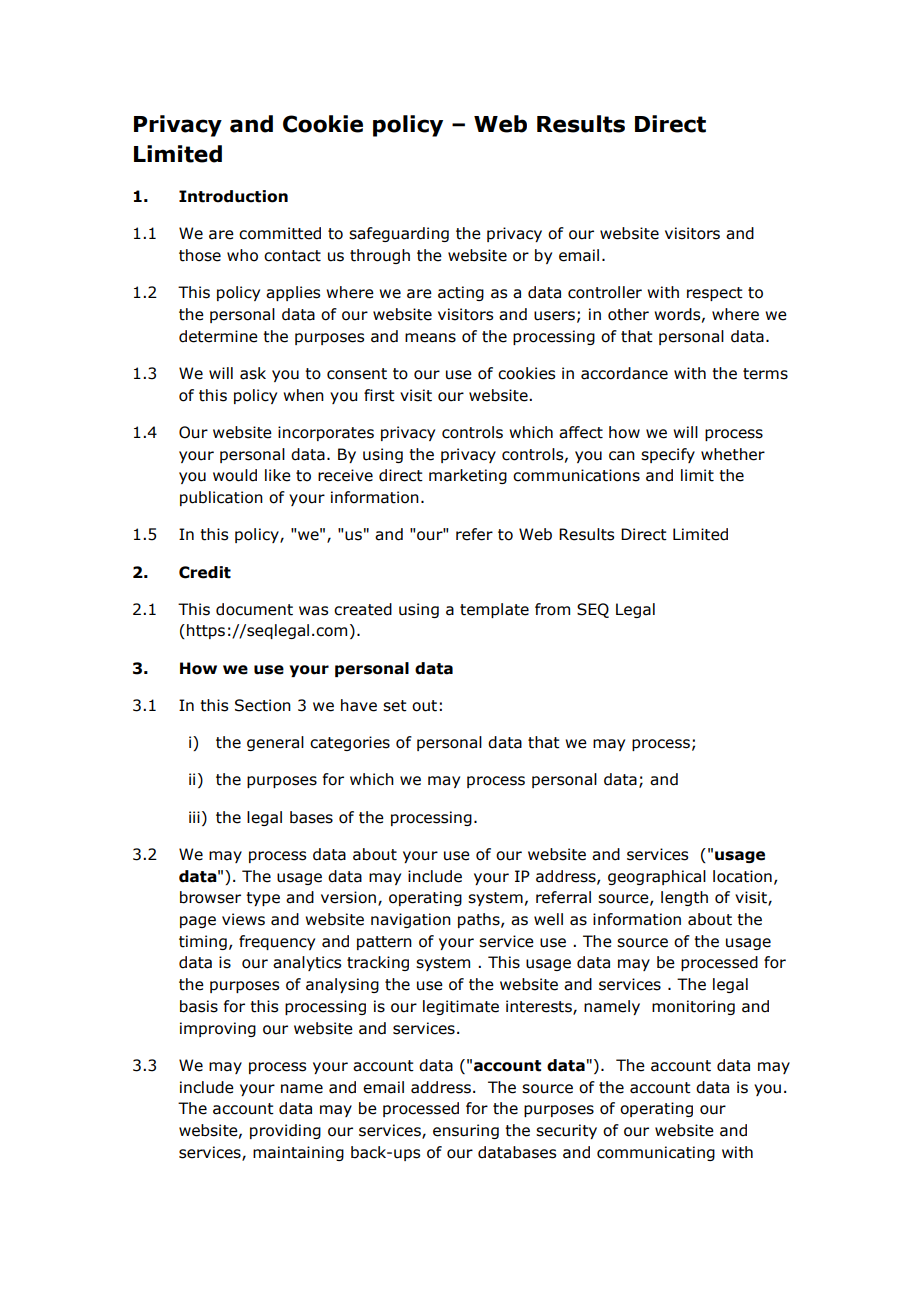 The image size is (924, 1308). What do you see at coordinates (280, 233) in the screenshot?
I see `committed` at bounding box center [280, 233].
